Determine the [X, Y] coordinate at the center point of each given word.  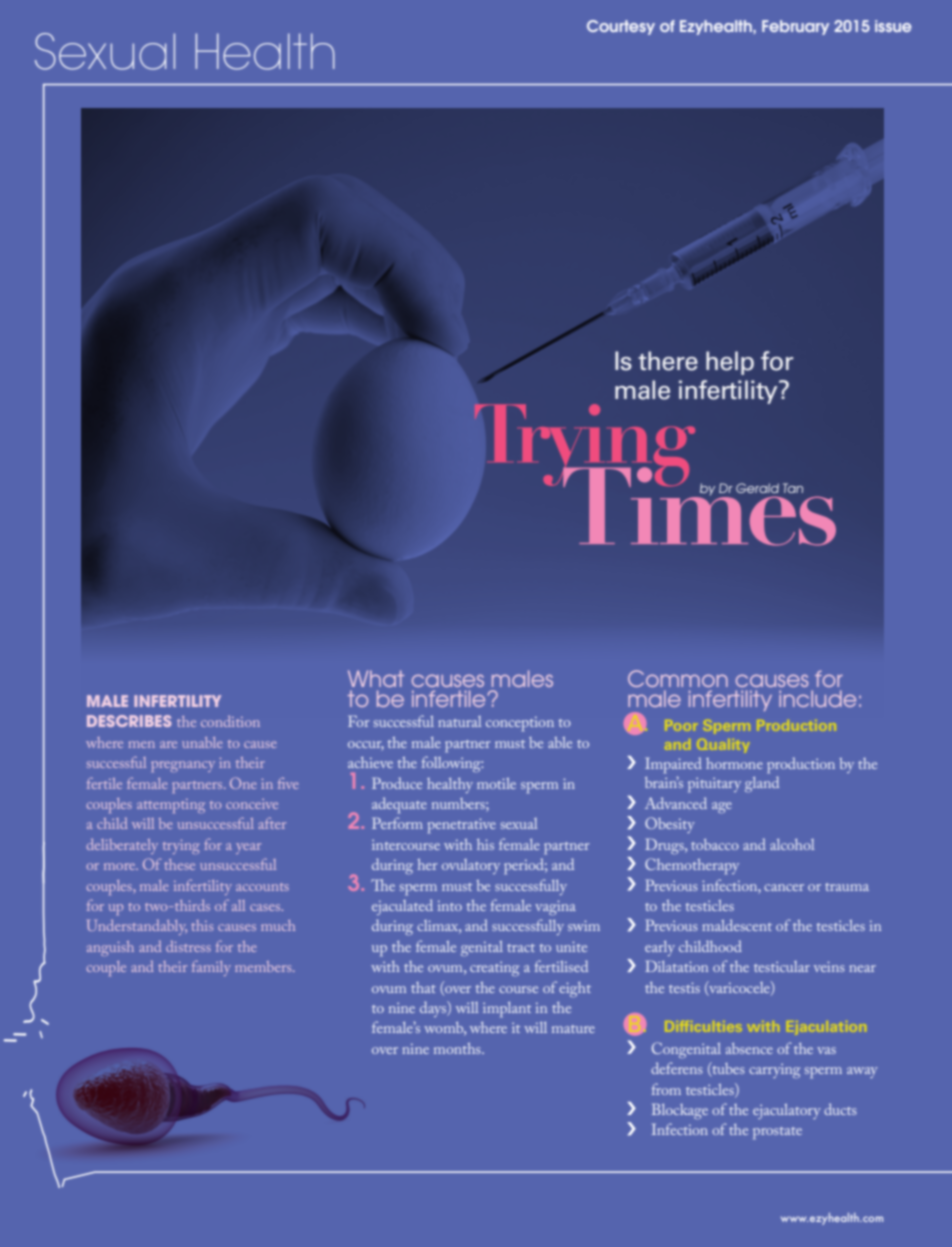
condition [230, 721]
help [730, 363]
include [817, 698]
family [211, 968]
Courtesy [621, 27]
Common [678, 678]
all [238, 905]
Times [698, 505]
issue [893, 26]
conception [520, 724]
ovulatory [471, 866]
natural [460, 721]
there [668, 361]
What [376, 678]
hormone [734, 763]
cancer [784, 887]
